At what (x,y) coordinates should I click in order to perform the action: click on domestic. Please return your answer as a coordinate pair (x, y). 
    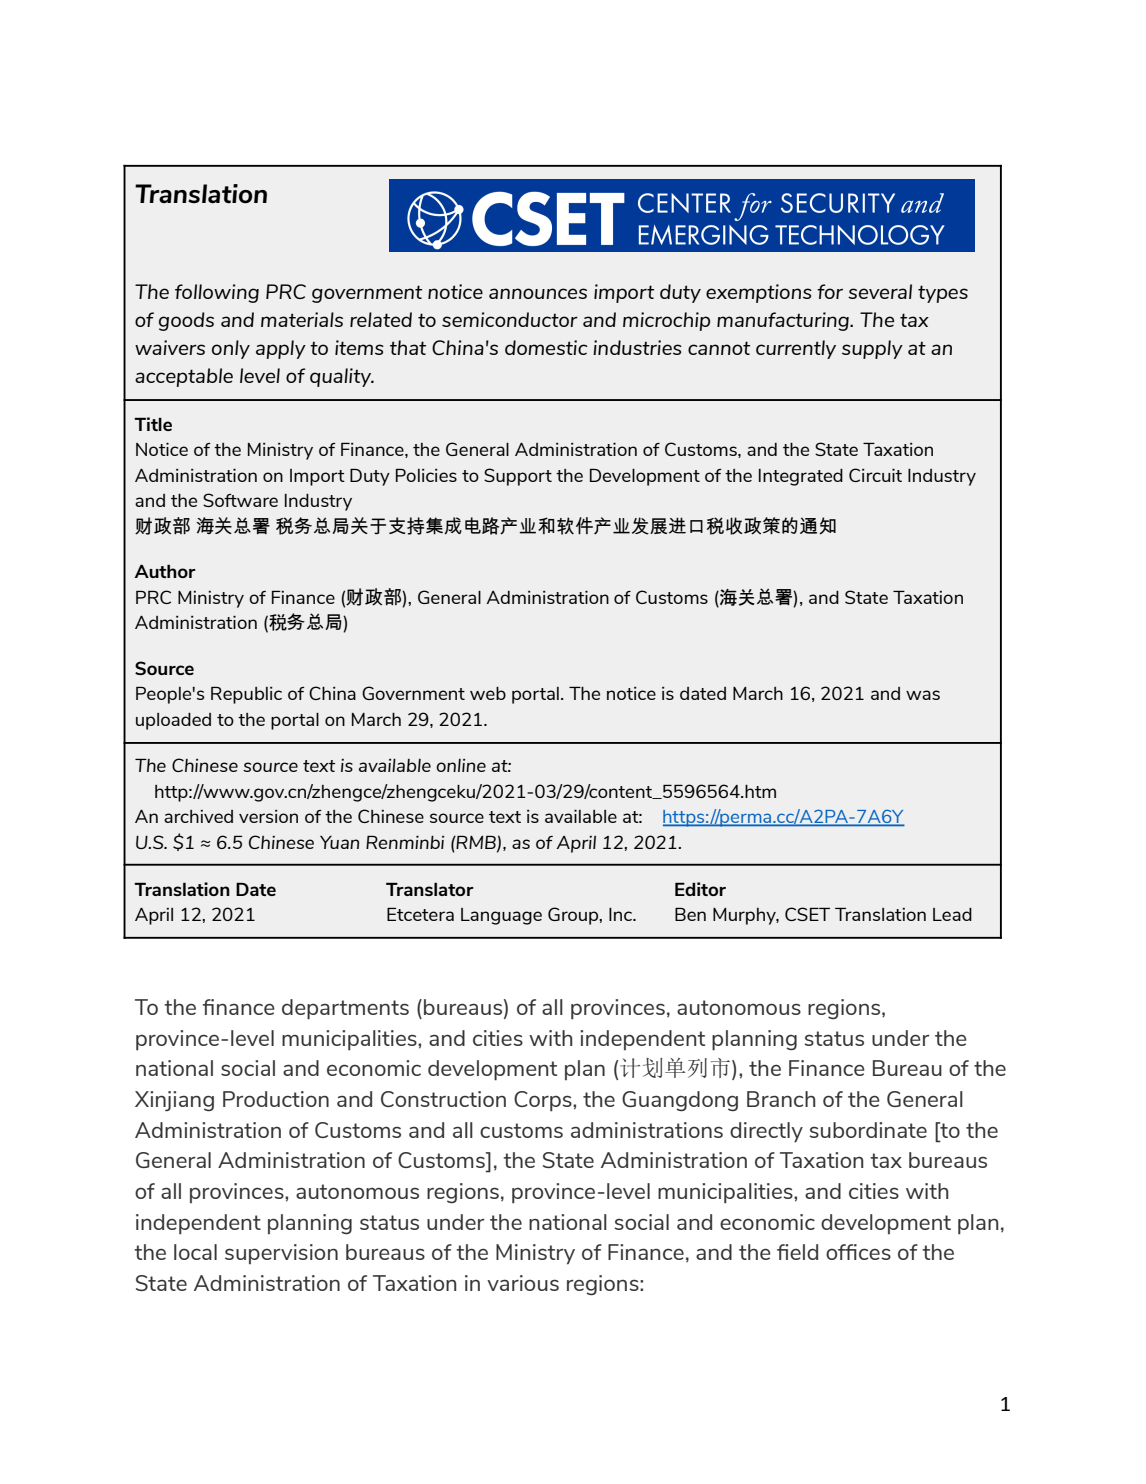
    Looking at the image, I should click on (546, 347).
